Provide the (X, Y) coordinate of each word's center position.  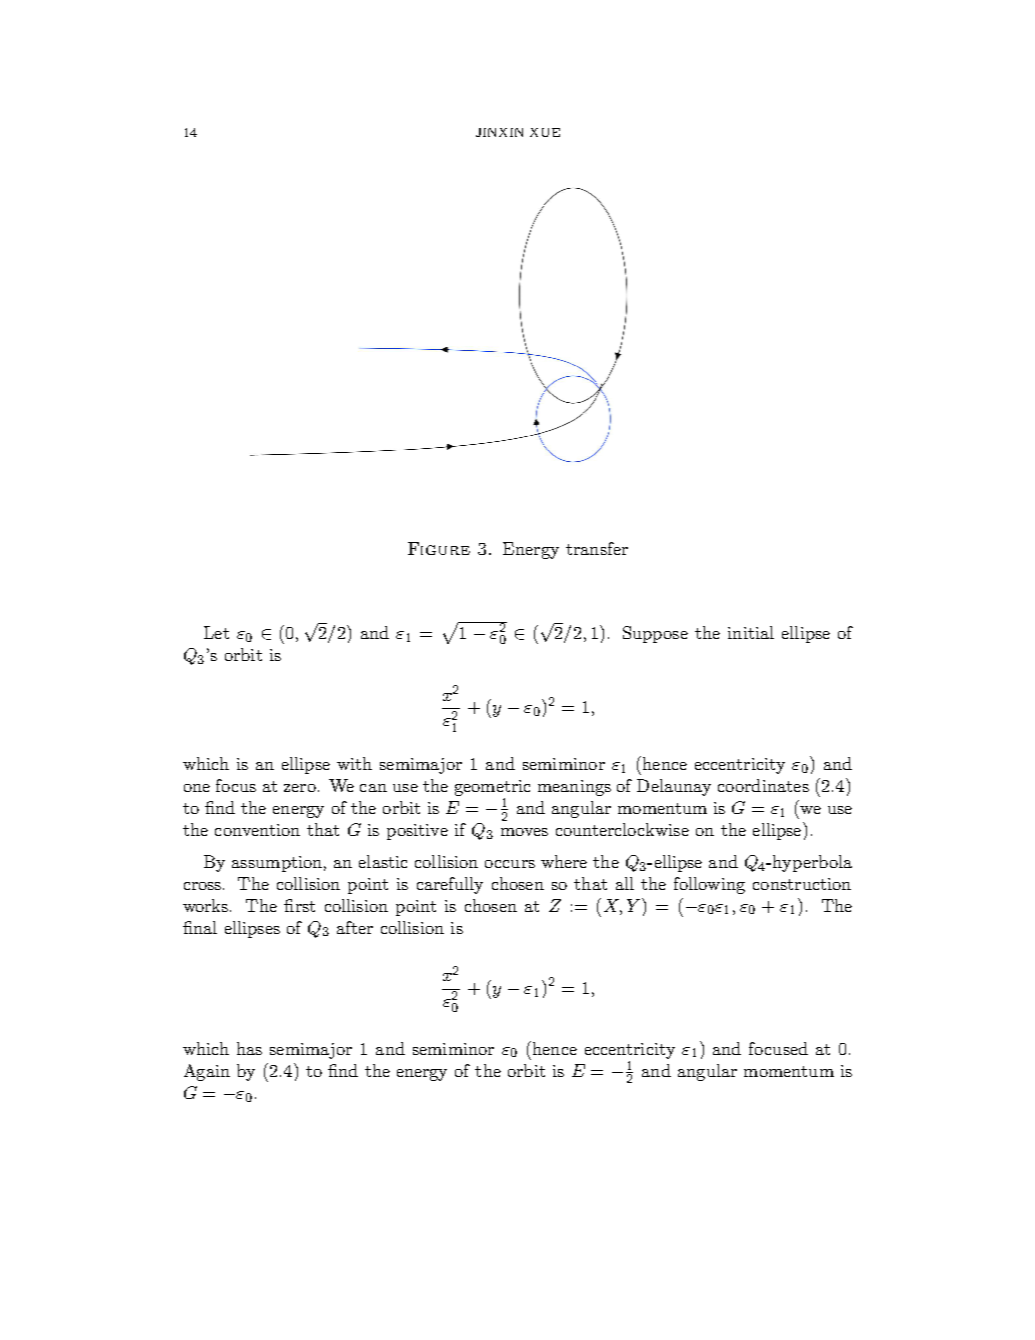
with (354, 763)
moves (524, 832)
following (709, 885)
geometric (492, 788)
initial (751, 632)
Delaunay (674, 787)
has (249, 1048)
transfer (597, 548)
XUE (545, 132)
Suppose (655, 634)
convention (257, 830)
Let (216, 632)
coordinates (763, 785)
